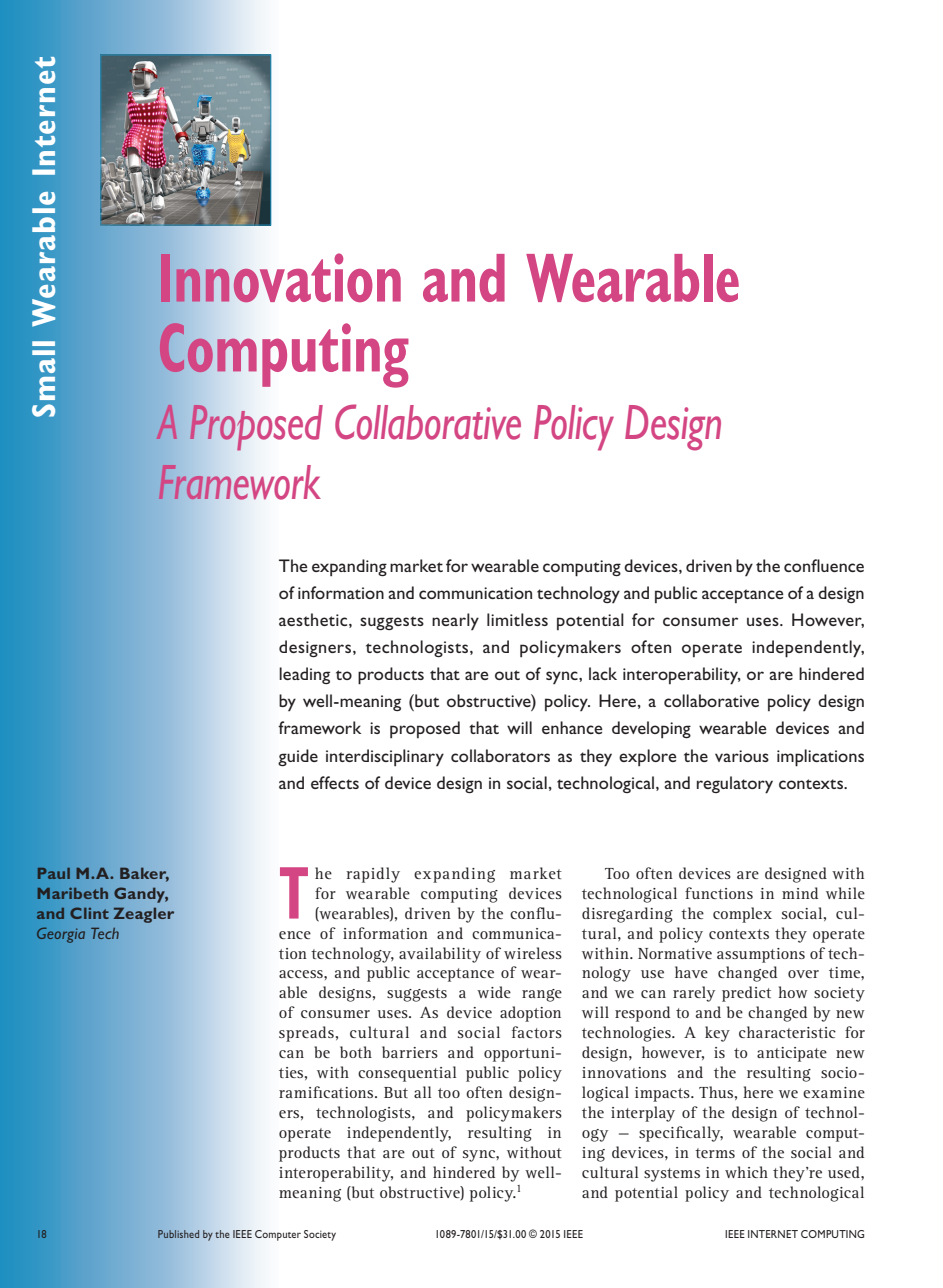 This page has height=1288, width=943. What do you see at coordinates (746, 1172) in the page?
I see `which` at bounding box center [746, 1172].
